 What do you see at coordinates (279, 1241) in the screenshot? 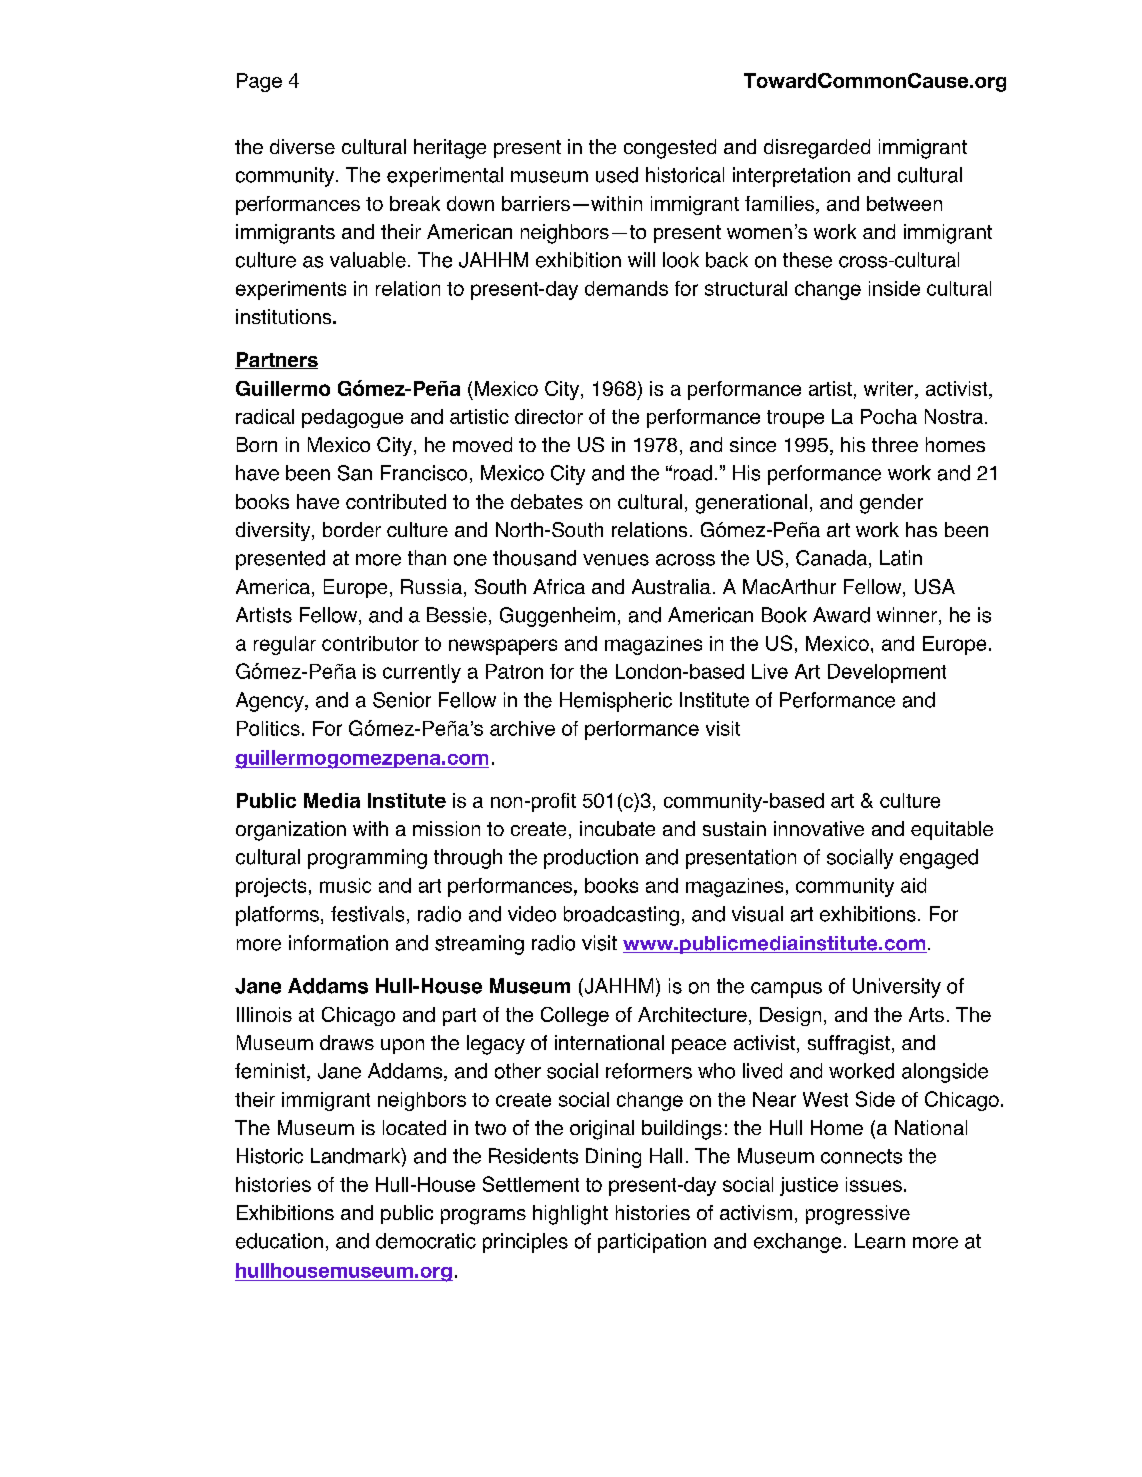
I see `education` at bounding box center [279, 1241].
